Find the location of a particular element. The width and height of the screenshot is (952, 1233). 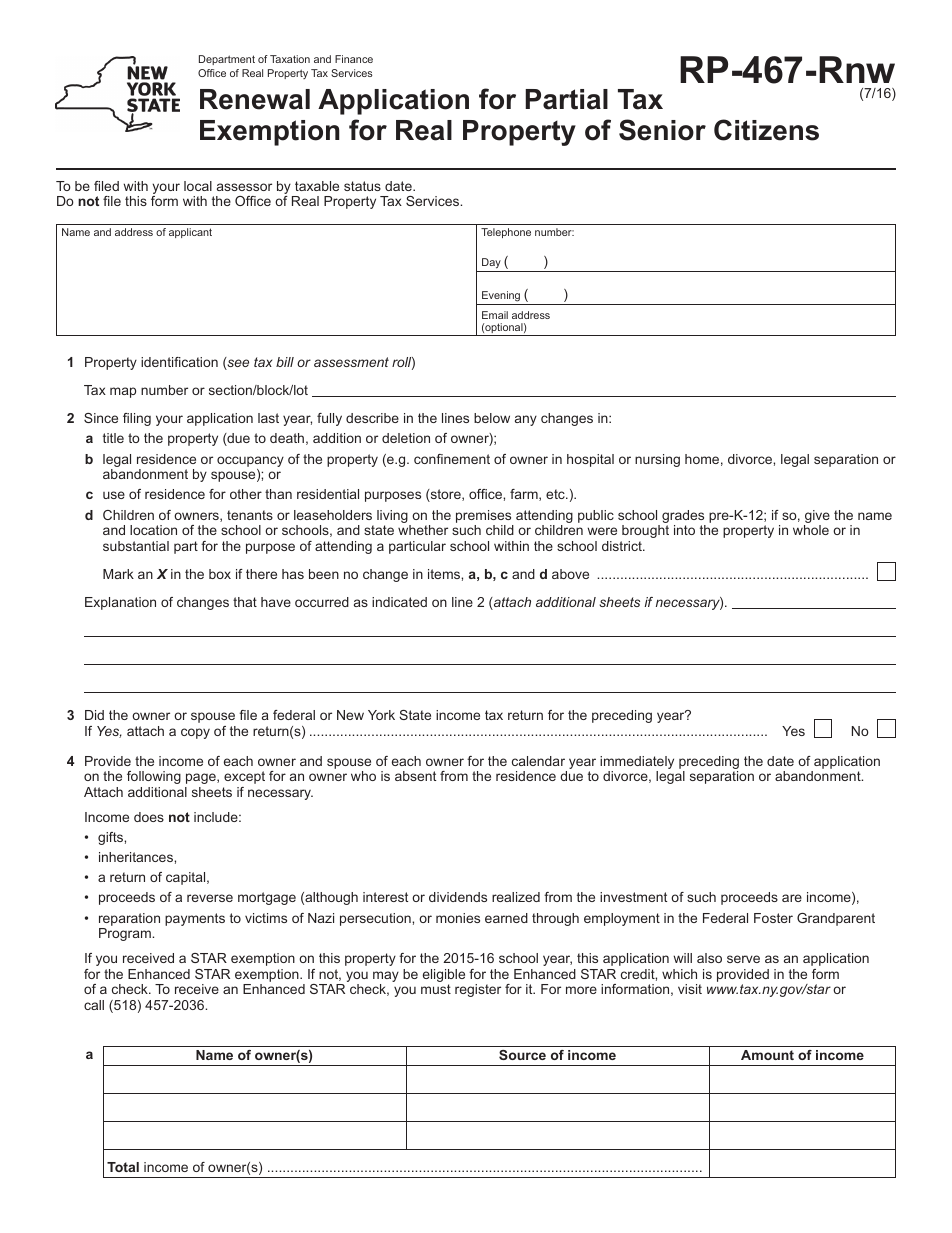

that is located at coordinates (245, 602).
